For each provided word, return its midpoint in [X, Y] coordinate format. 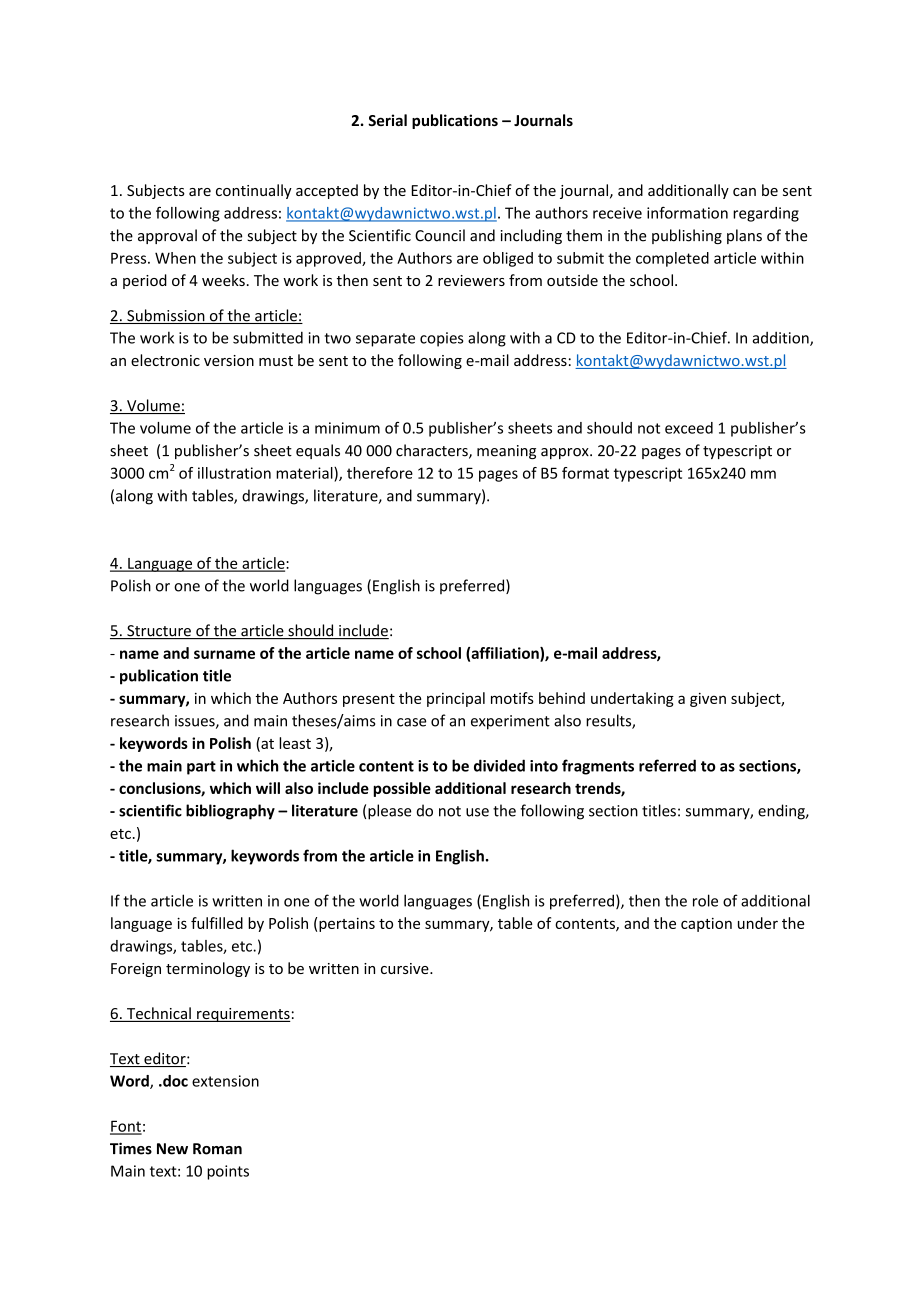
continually [254, 191]
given [708, 700]
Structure [159, 632]
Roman [217, 1149]
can [744, 192]
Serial [387, 120]
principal [456, 699]
